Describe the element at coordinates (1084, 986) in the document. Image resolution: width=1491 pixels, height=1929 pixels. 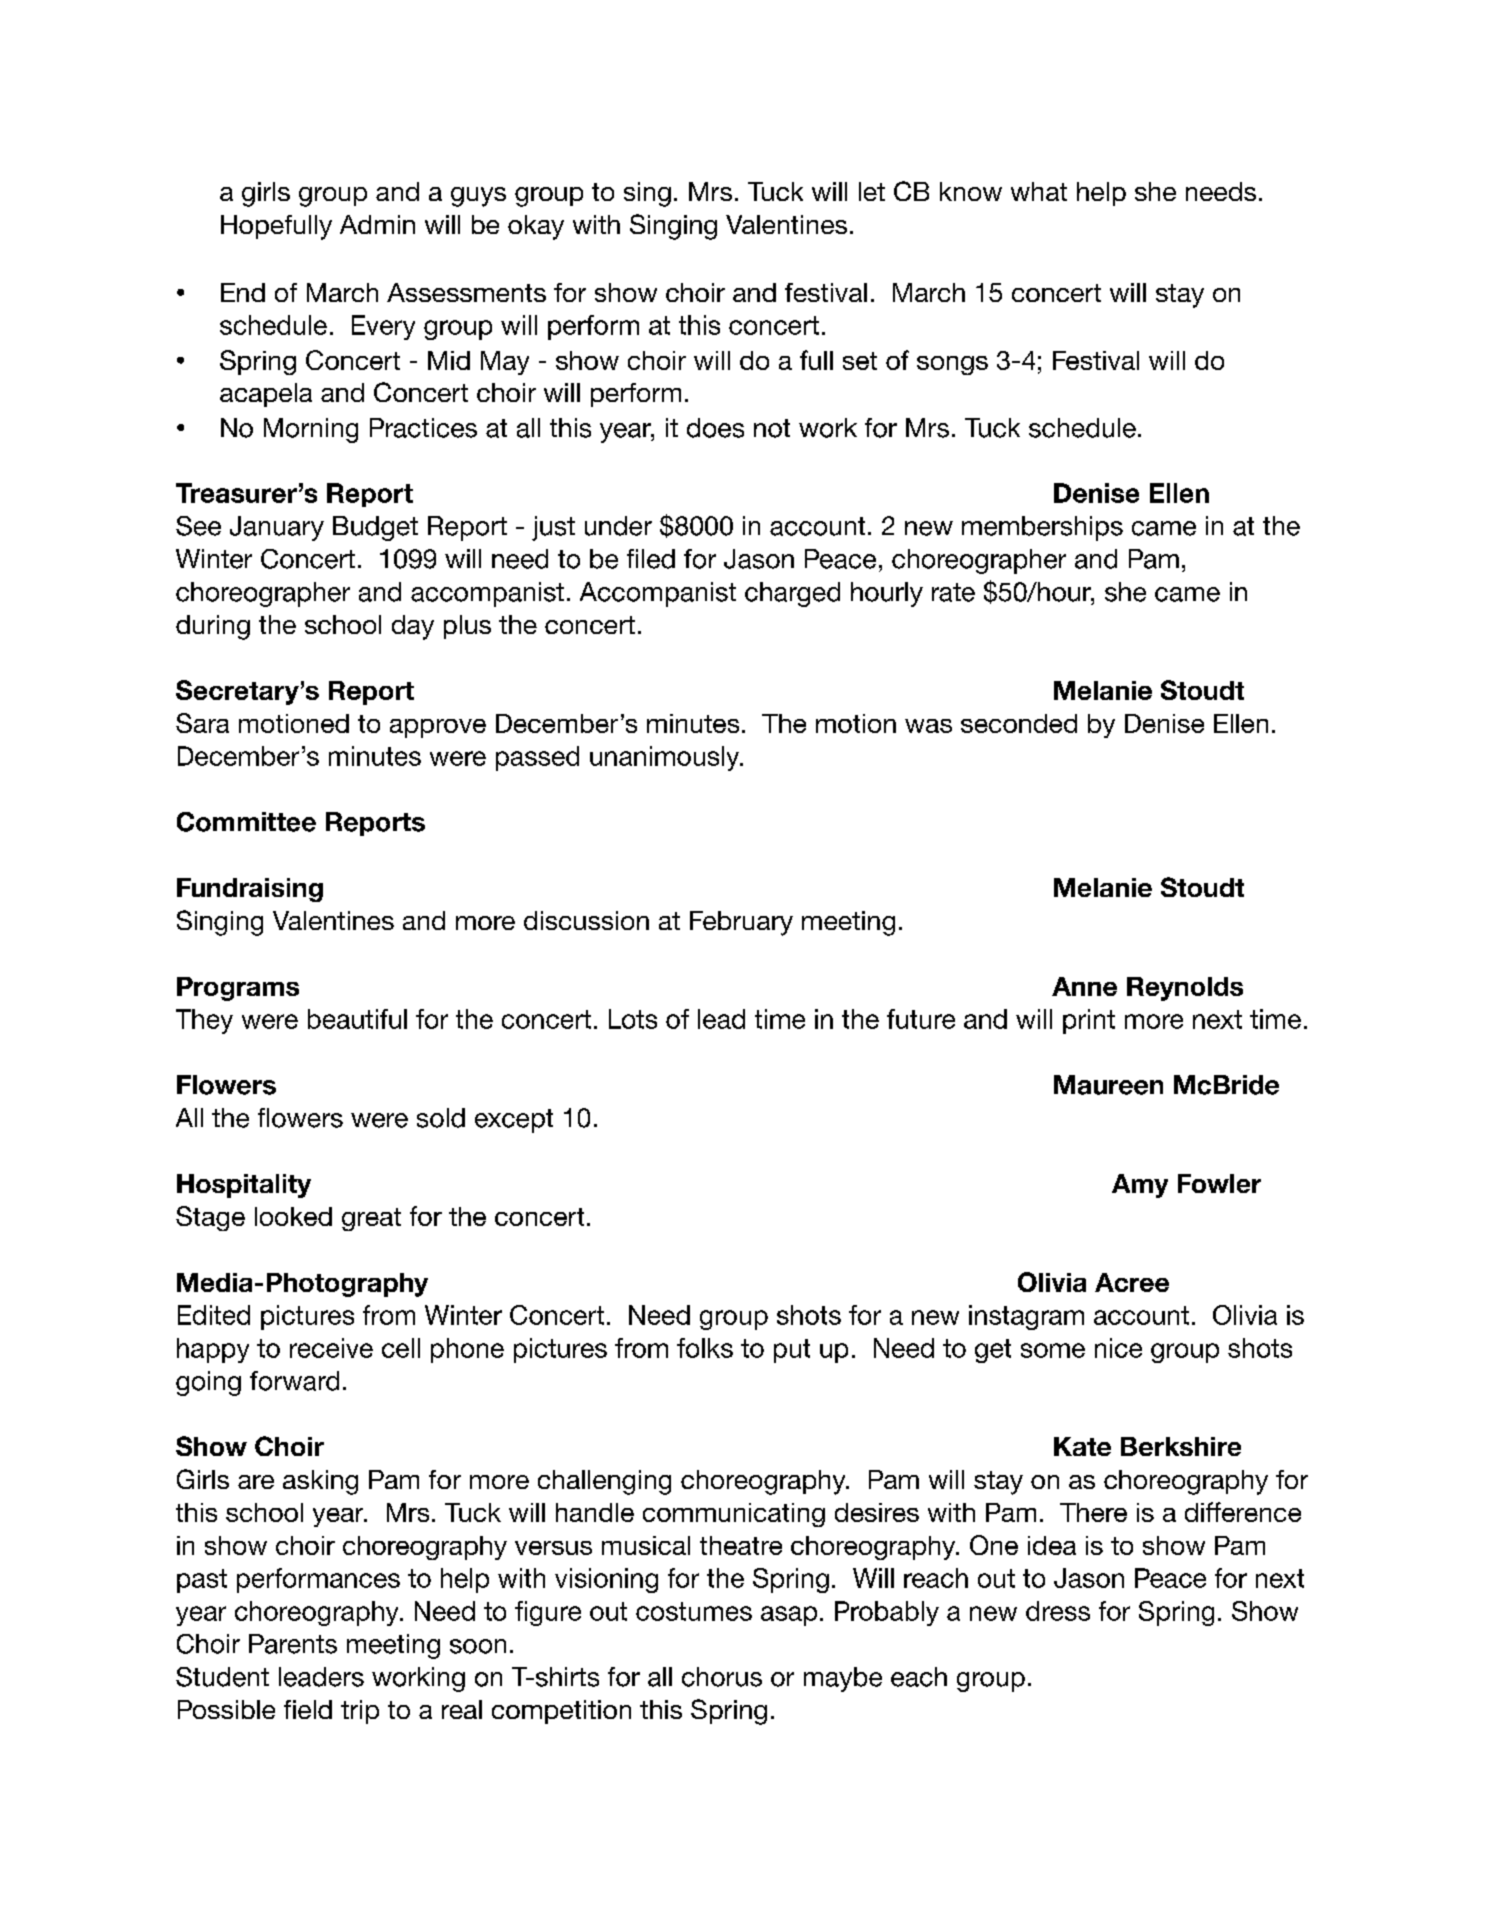
I see `Anne` at that location.
